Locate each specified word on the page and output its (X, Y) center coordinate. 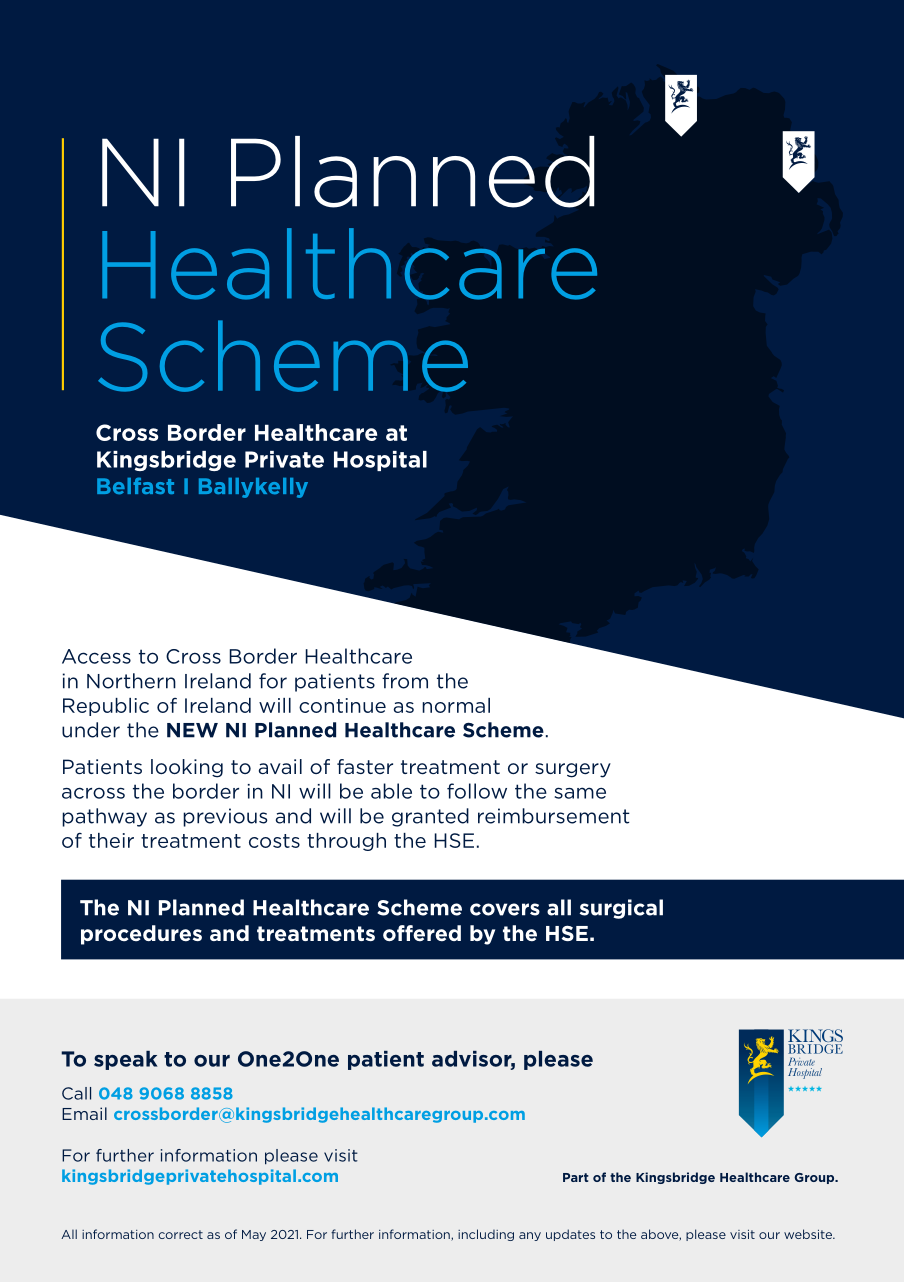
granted (430, 817)
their (111, 840)
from (405, 681)
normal (456, 705)
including (486, 1235)
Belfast (135, 485)
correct (180, 1234)
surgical (621, 909)
